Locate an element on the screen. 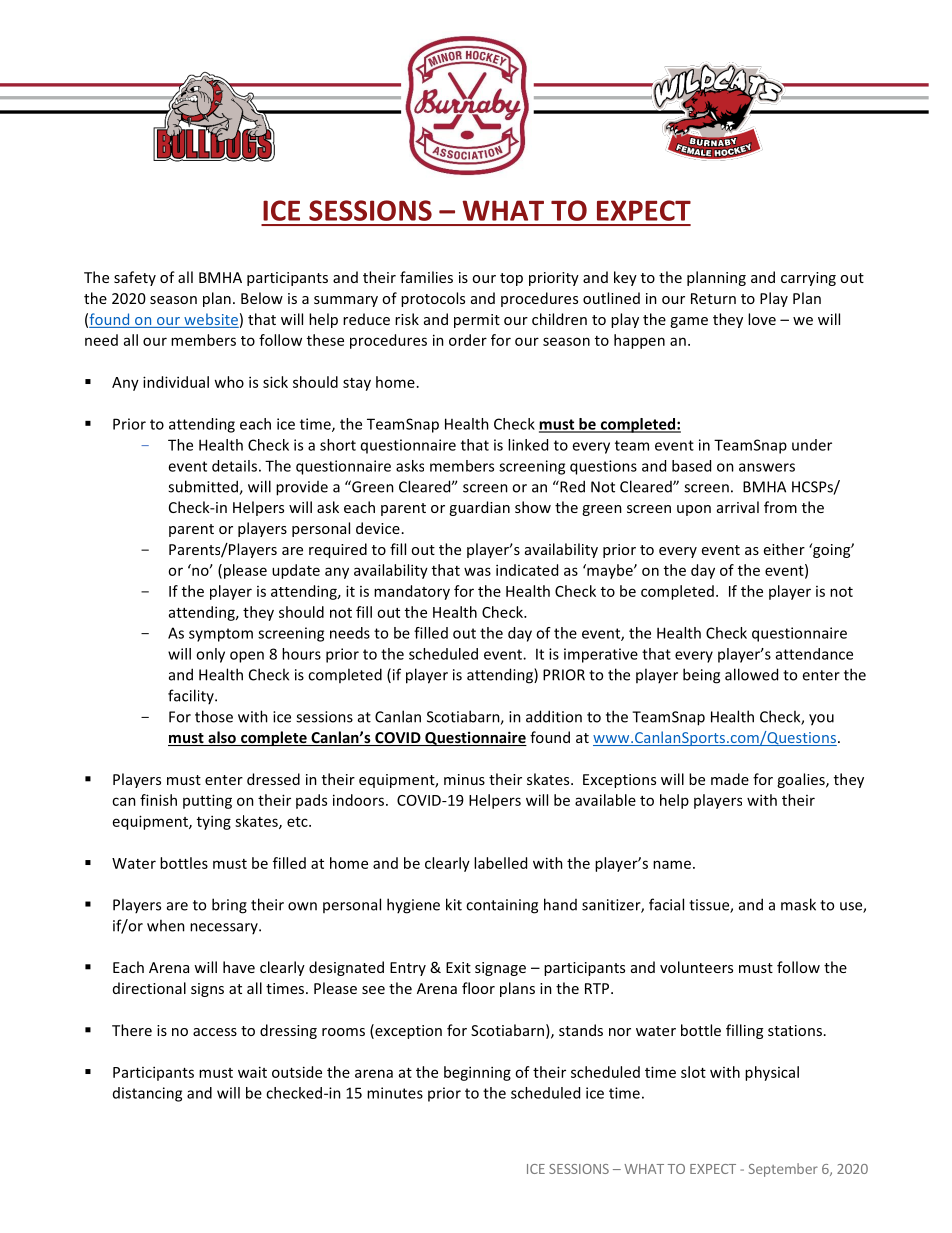 The height and width of the screenshot is (1233, 952). permit is located at coordinates (477, 321).
